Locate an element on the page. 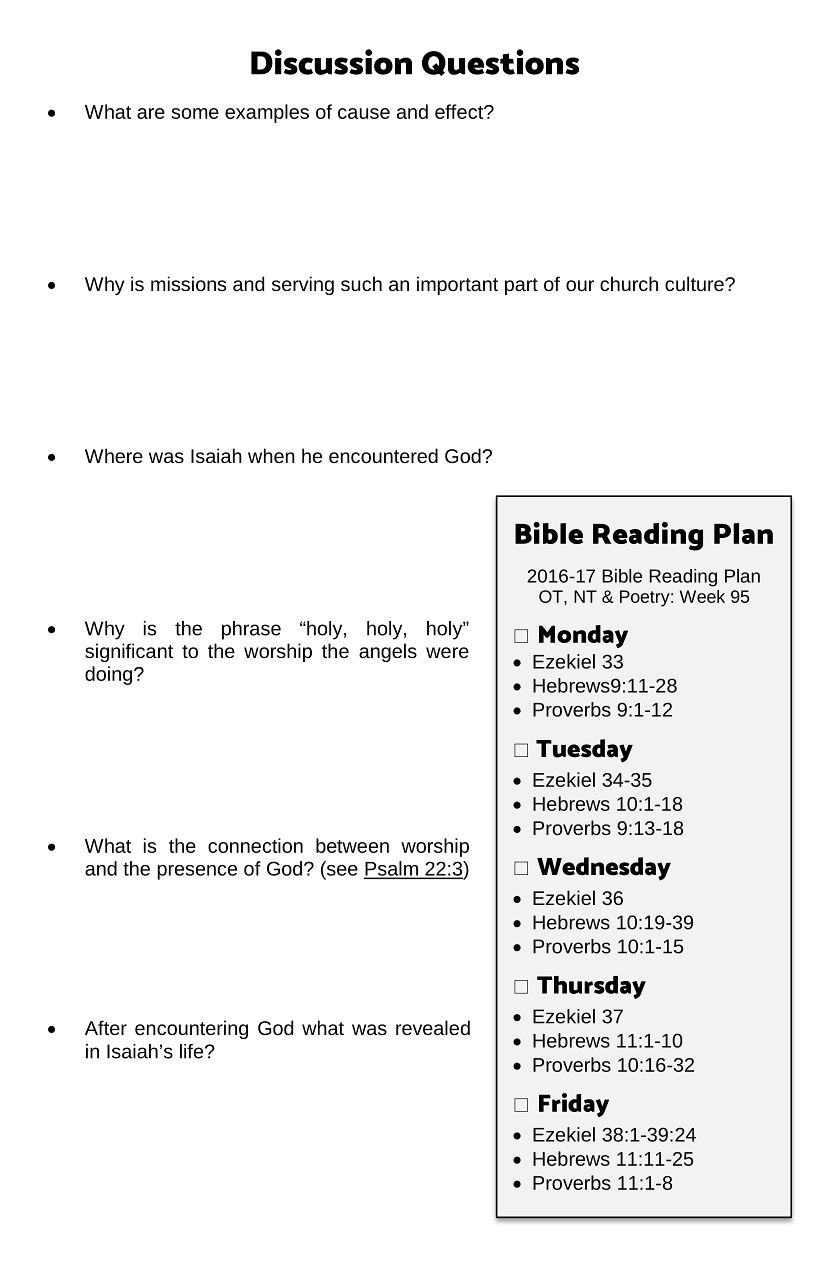 This image has height=1277, width=827. cause is located at coordinates (364, 113).
